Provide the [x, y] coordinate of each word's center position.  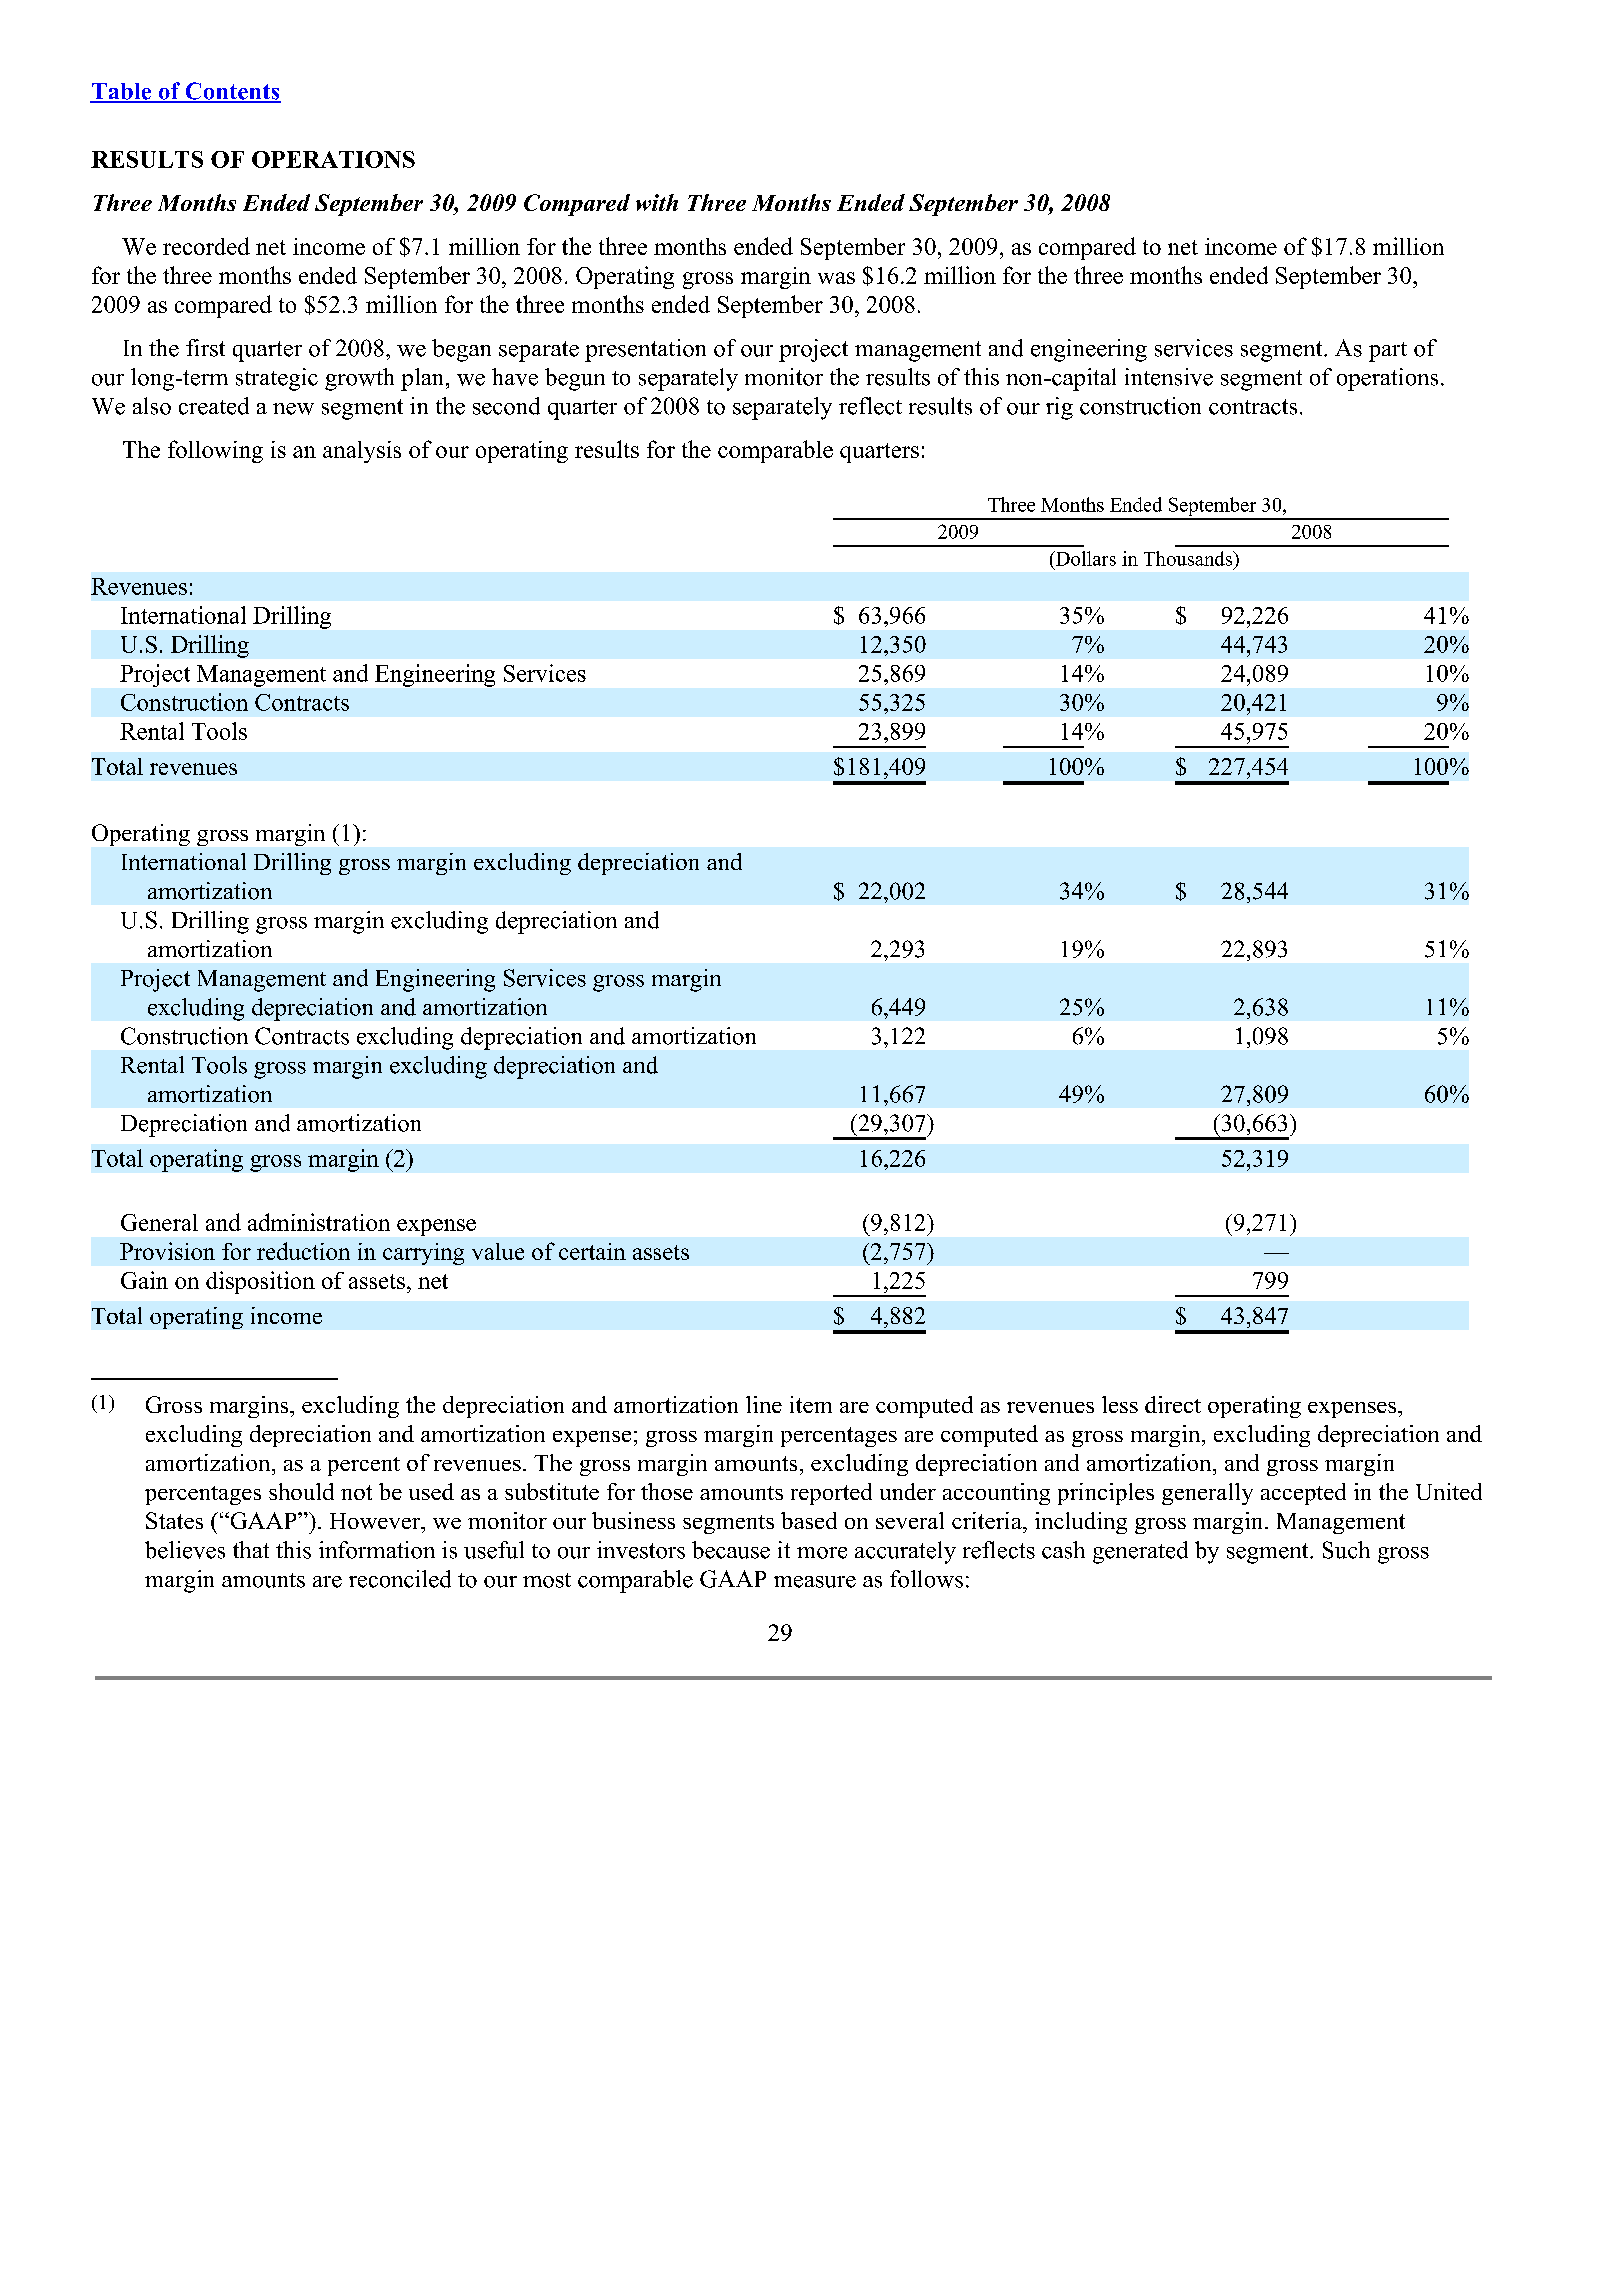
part [1388, 352]
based [809, 1520]
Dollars [1084, 558]
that [251, 1549]
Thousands [1189, 558]
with [657, 202]
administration [319, 1222]
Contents [232, 92]
